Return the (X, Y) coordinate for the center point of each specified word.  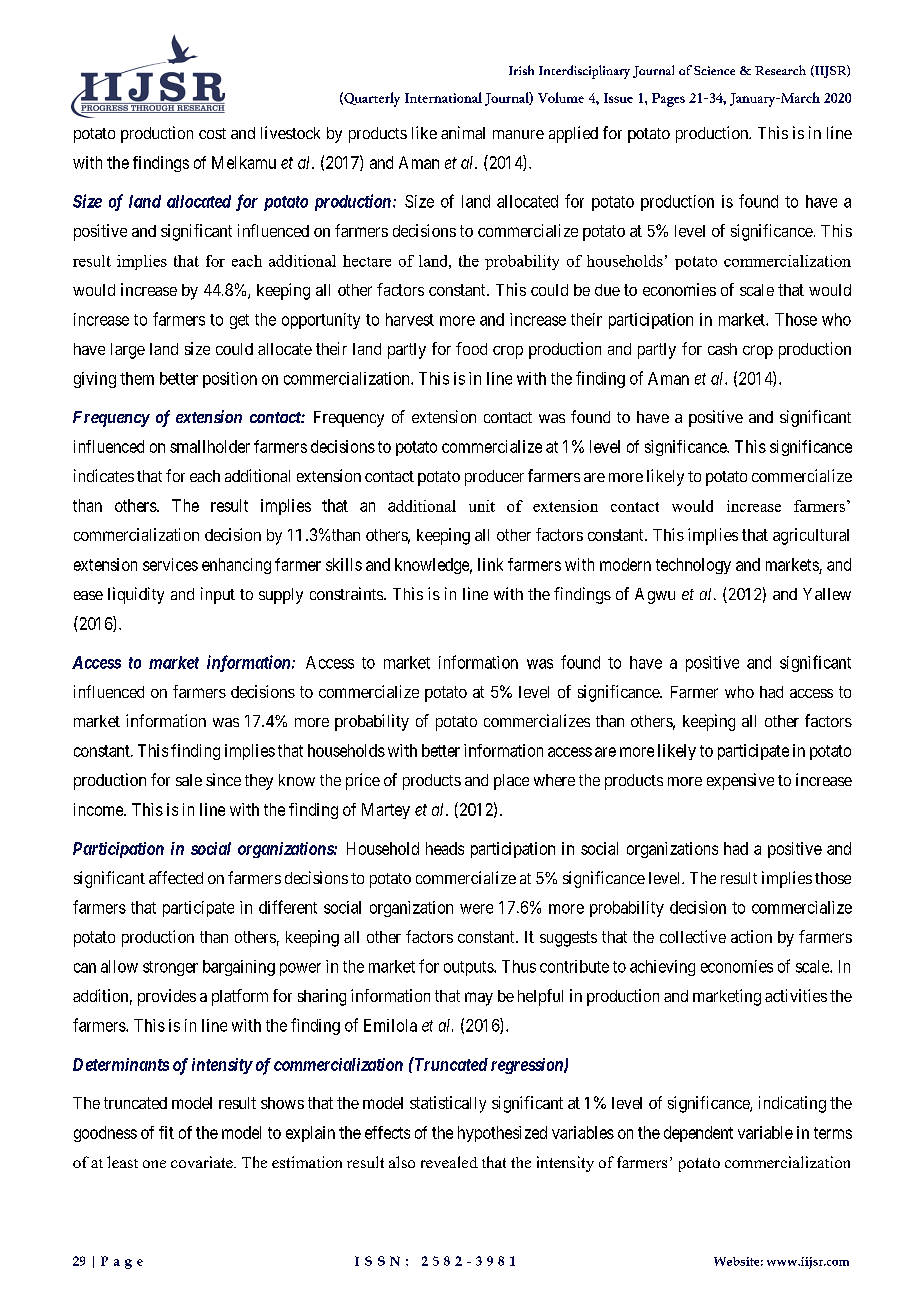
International (443, 97)
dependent (698, 1134)
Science (714, 70)
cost (212, 133)
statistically (448, 1104)
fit (166, 1132)
